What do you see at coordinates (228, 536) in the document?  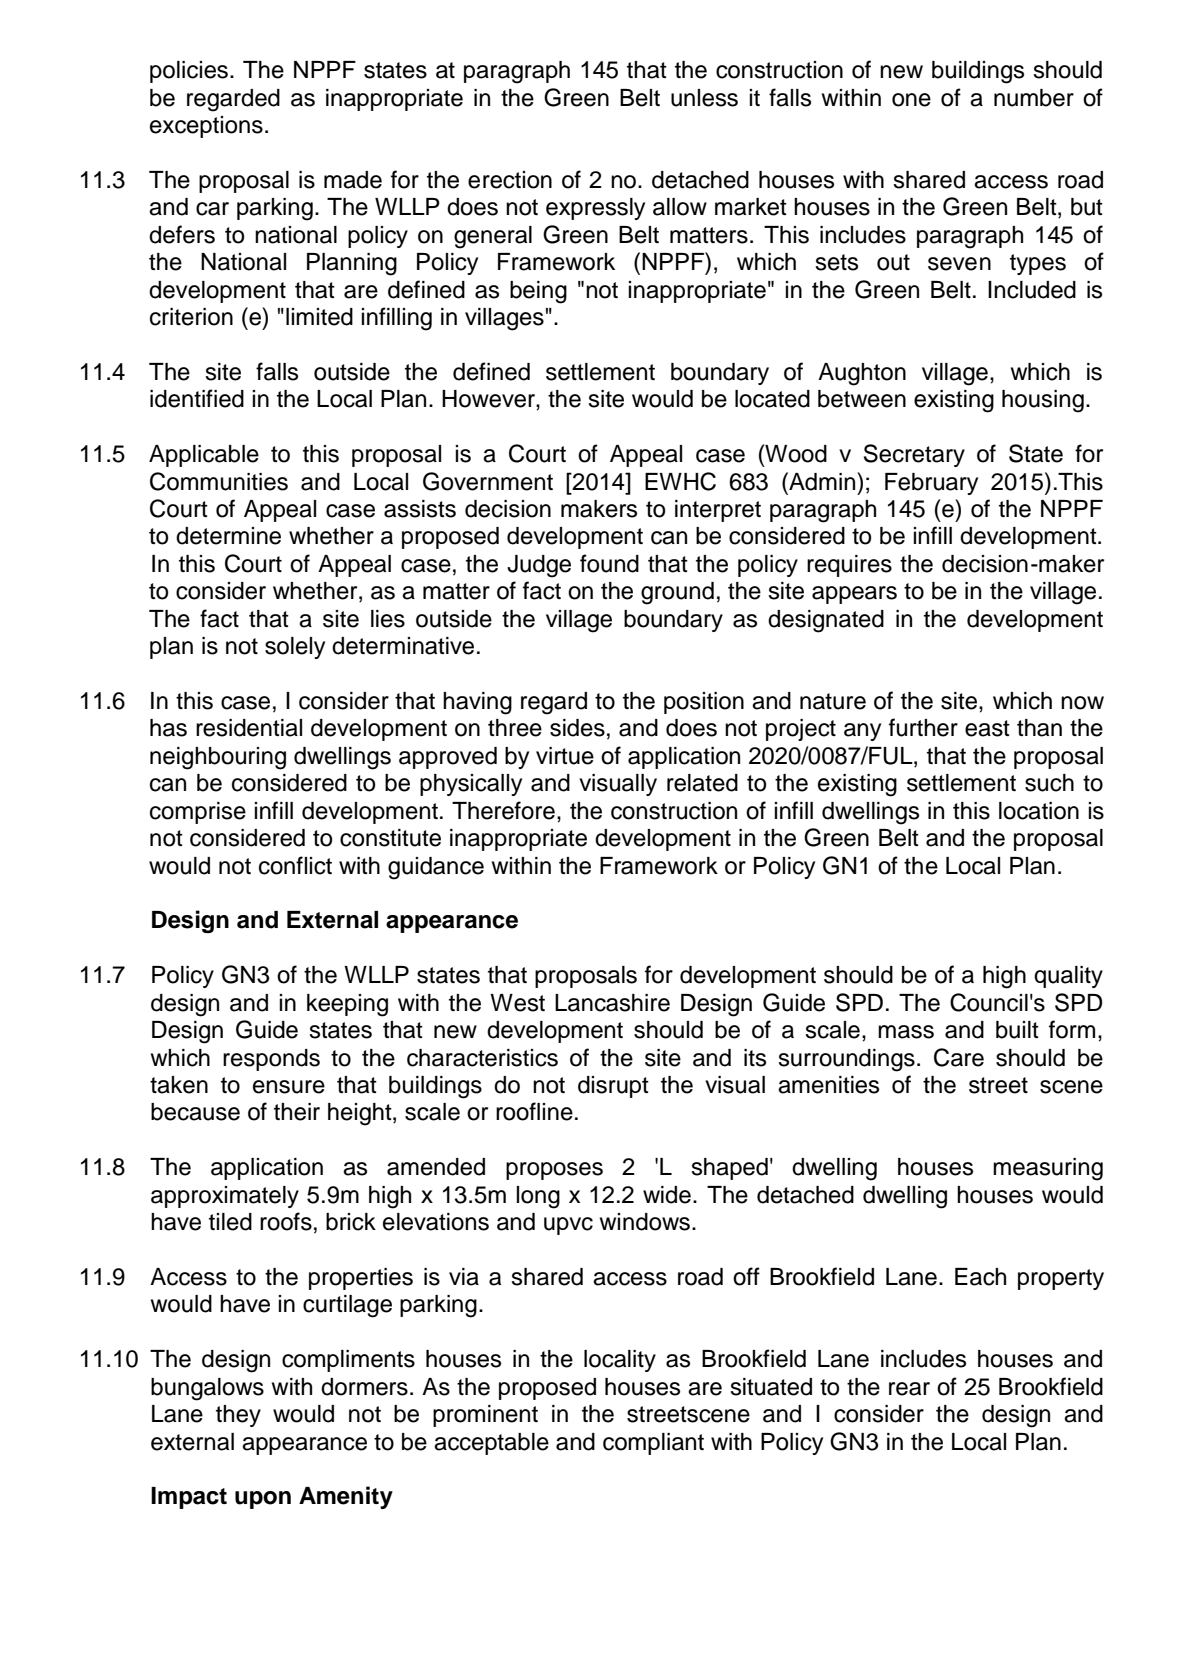 I see `determine` at bounding box center [228, 536].
